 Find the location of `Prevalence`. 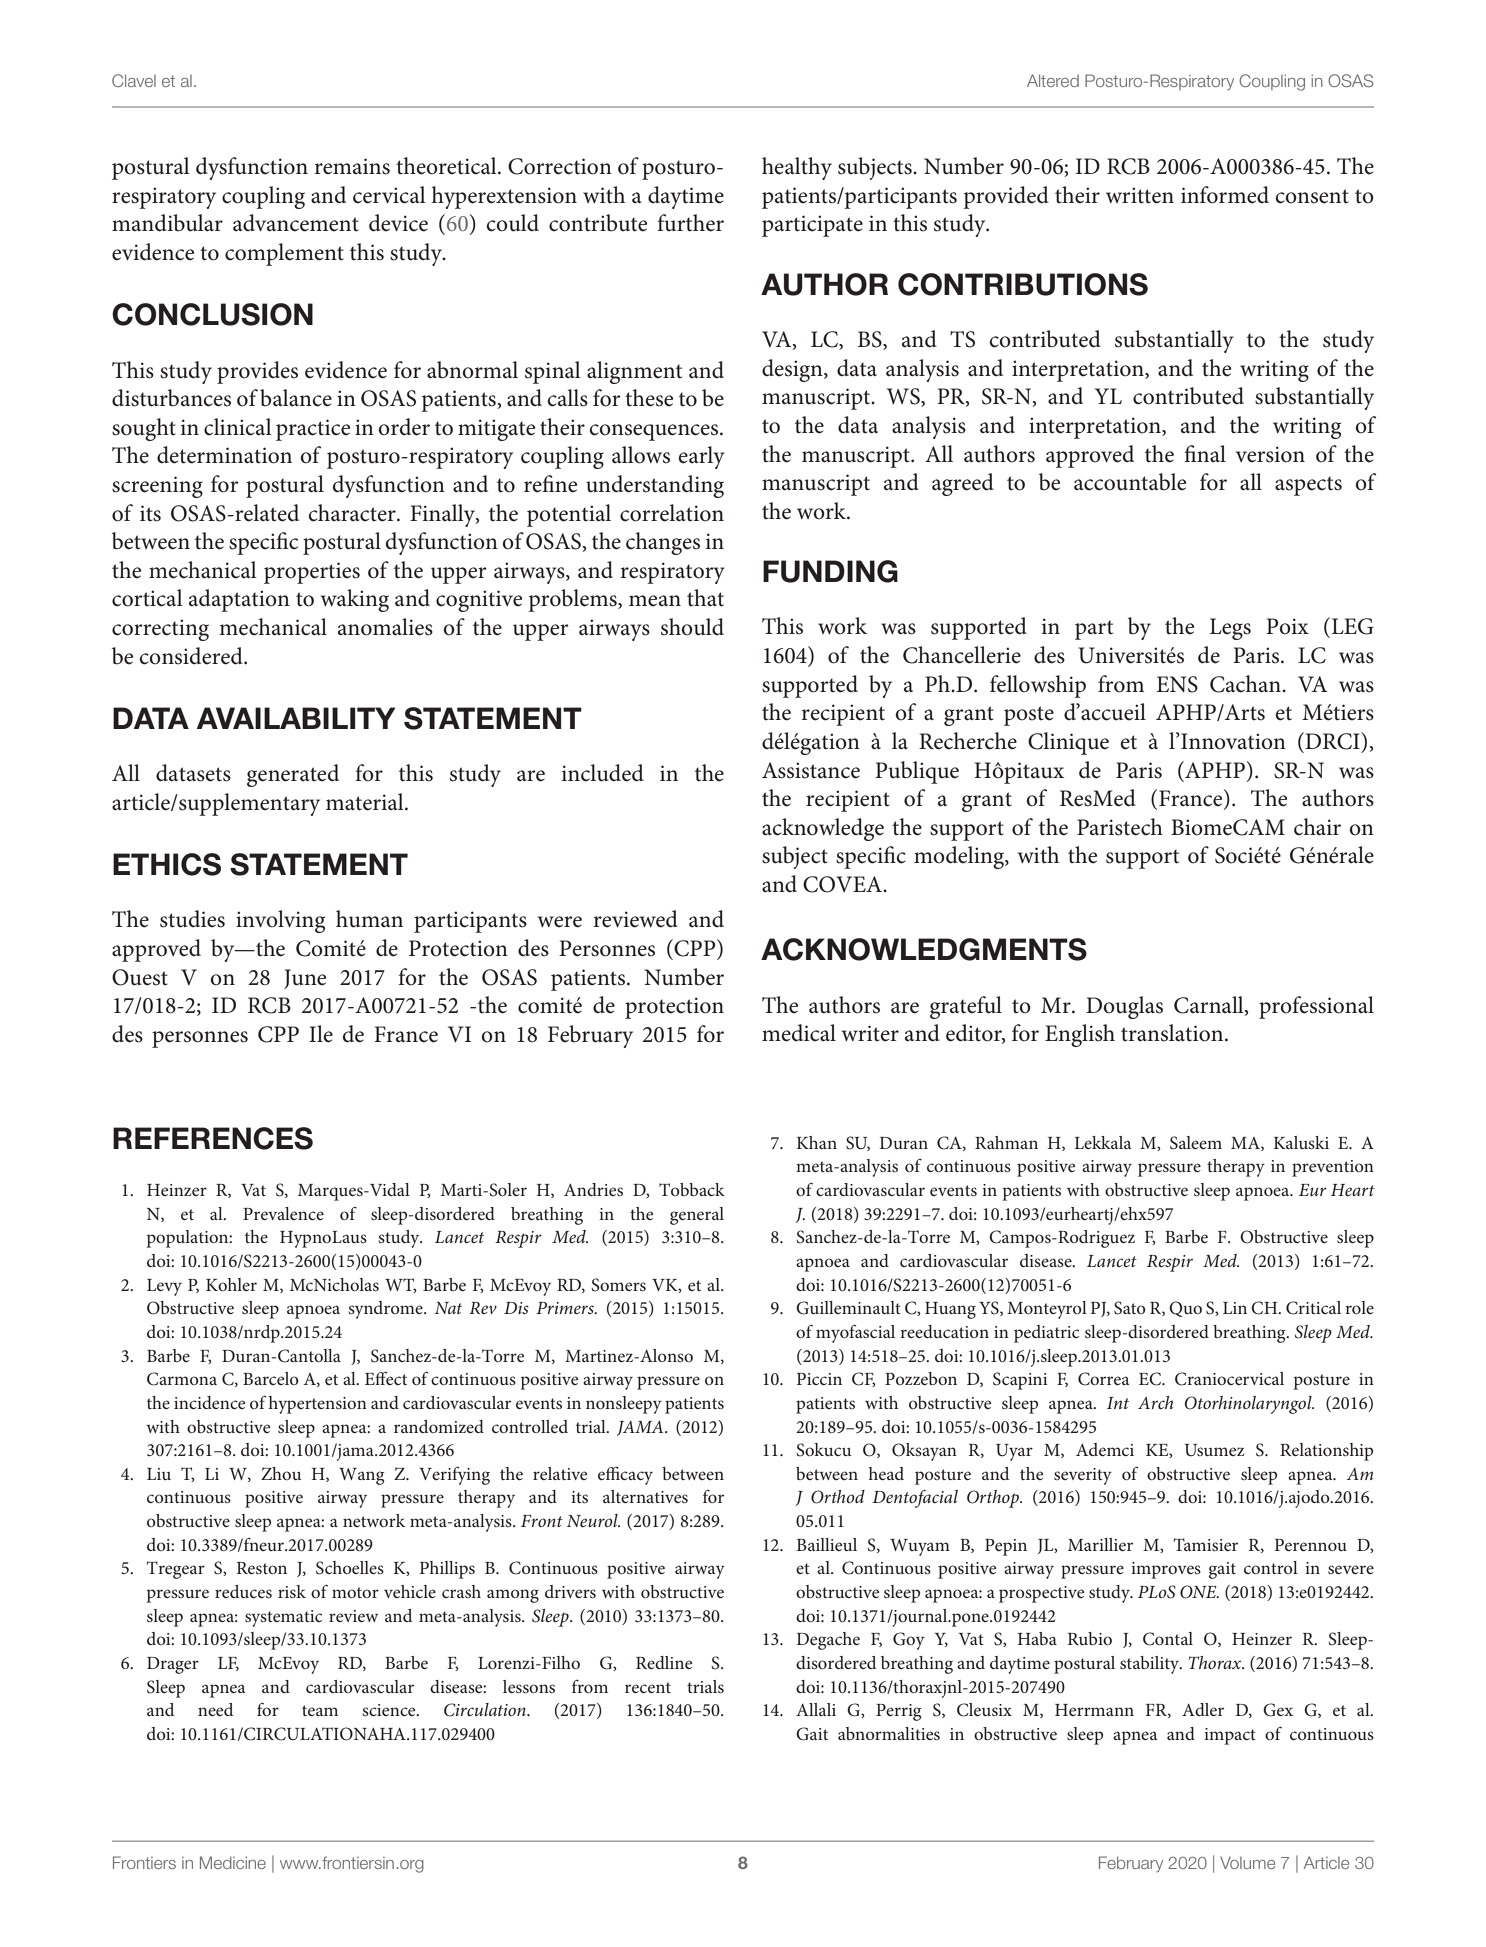

Prevalence is located at coordinates (283, 1213).
